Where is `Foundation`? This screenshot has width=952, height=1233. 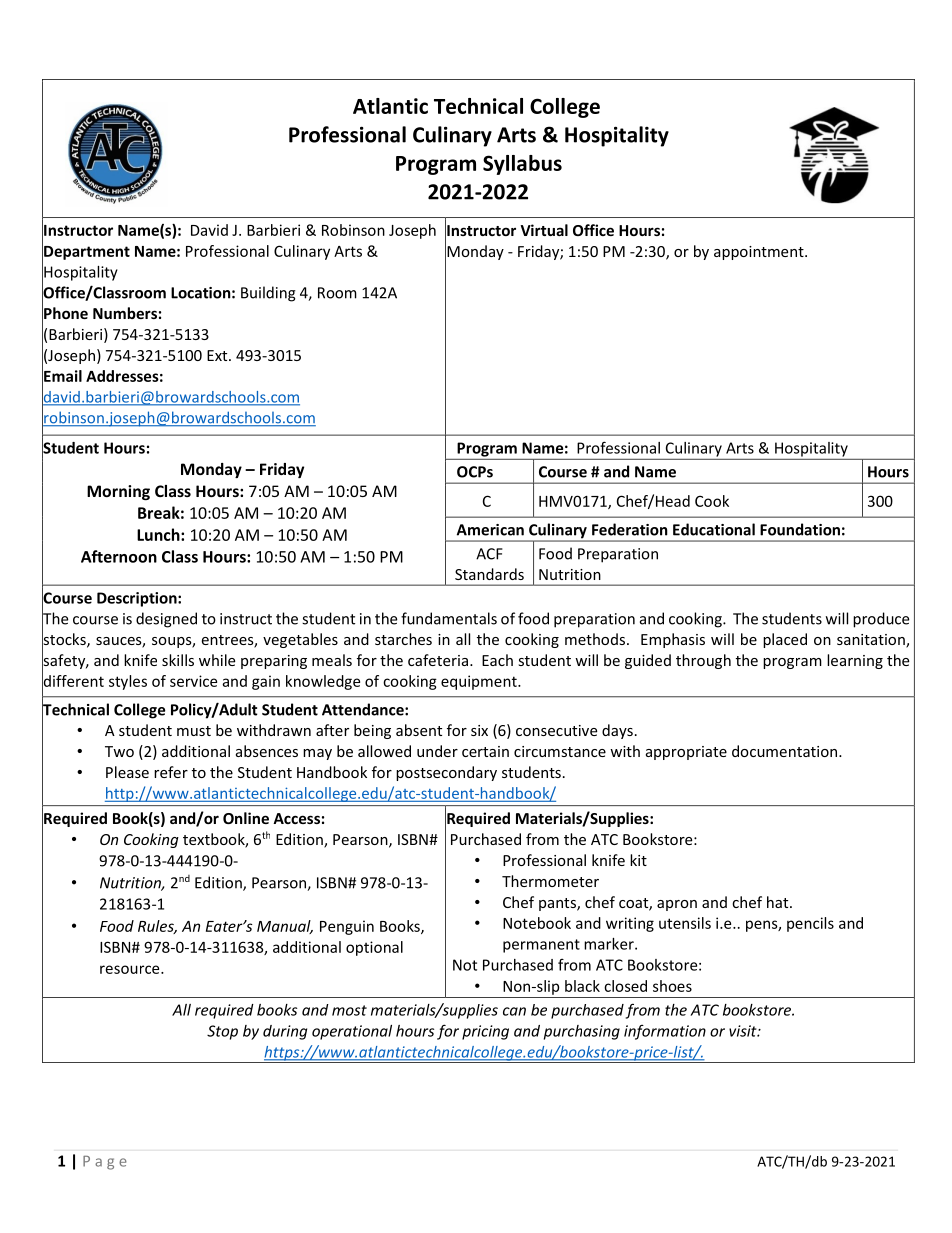 Foundation is located at coordinates (800, 529).
